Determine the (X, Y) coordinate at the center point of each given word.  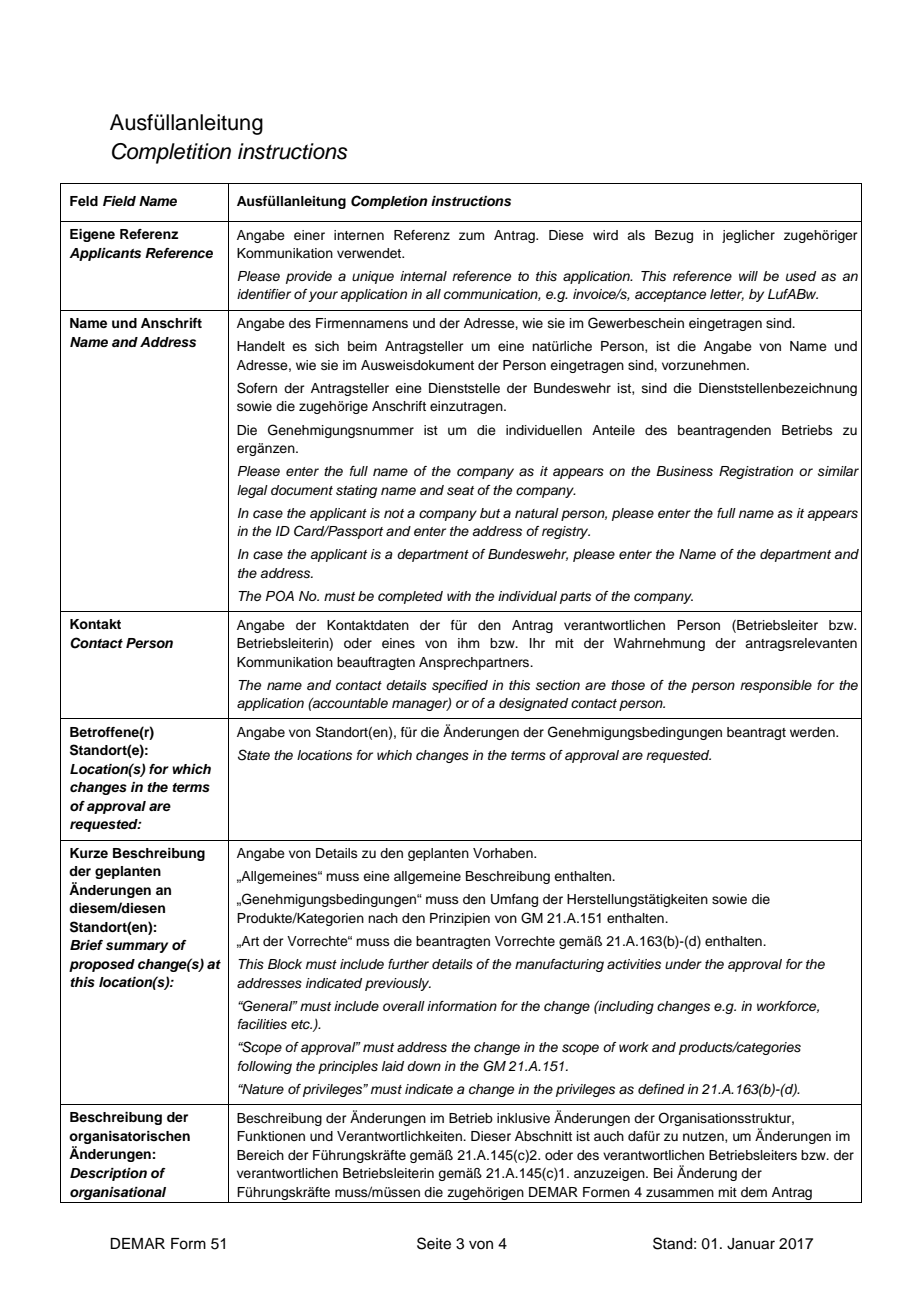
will (748, 276)
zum (472, 236)
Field (119, 201)
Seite (434, 1243)
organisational (118, 1193)
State (254, 755)
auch (609, 1136)
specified (460, 686)
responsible (776, 686)
